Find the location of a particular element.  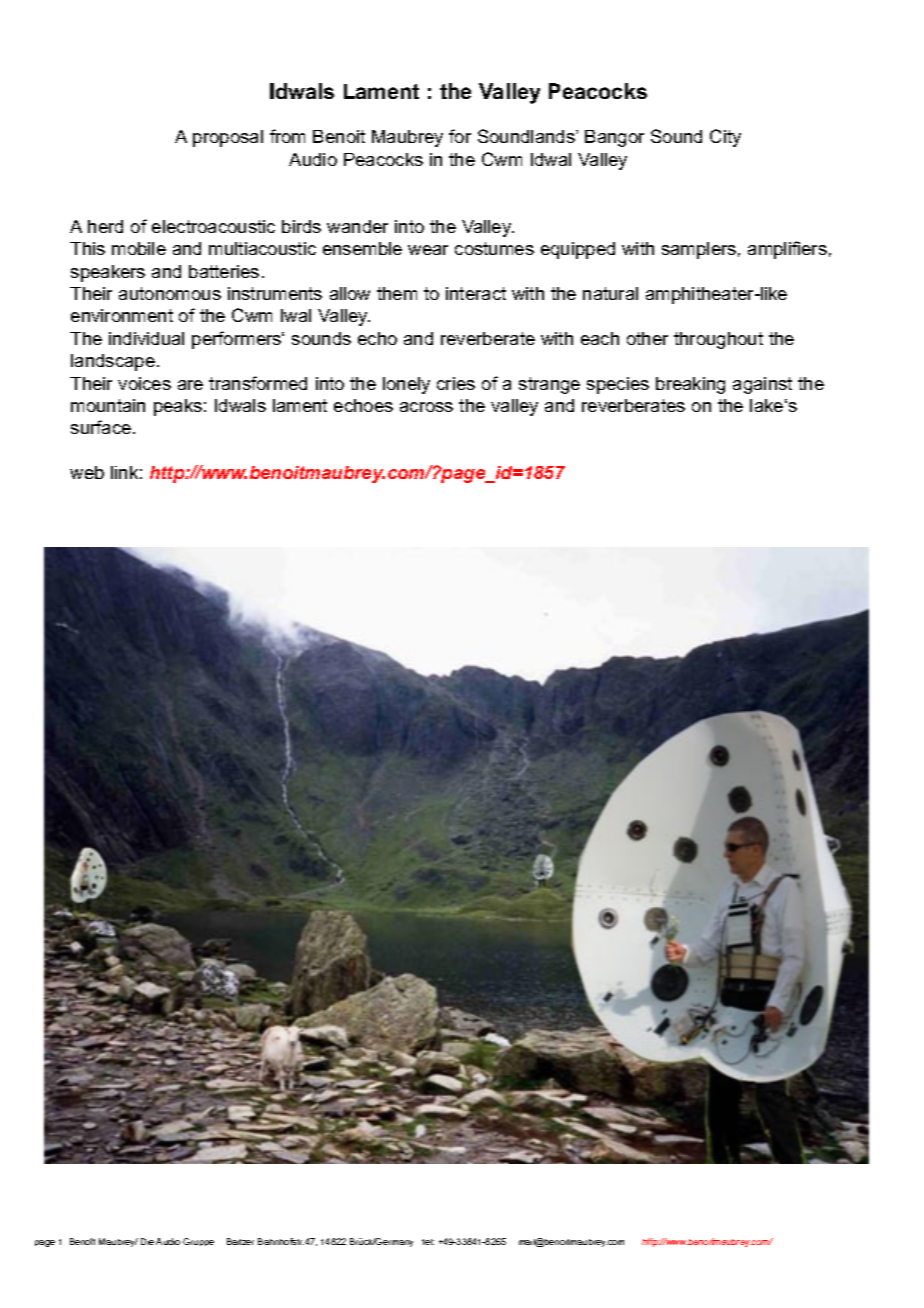

cries is located at coordinates (456, 383).
